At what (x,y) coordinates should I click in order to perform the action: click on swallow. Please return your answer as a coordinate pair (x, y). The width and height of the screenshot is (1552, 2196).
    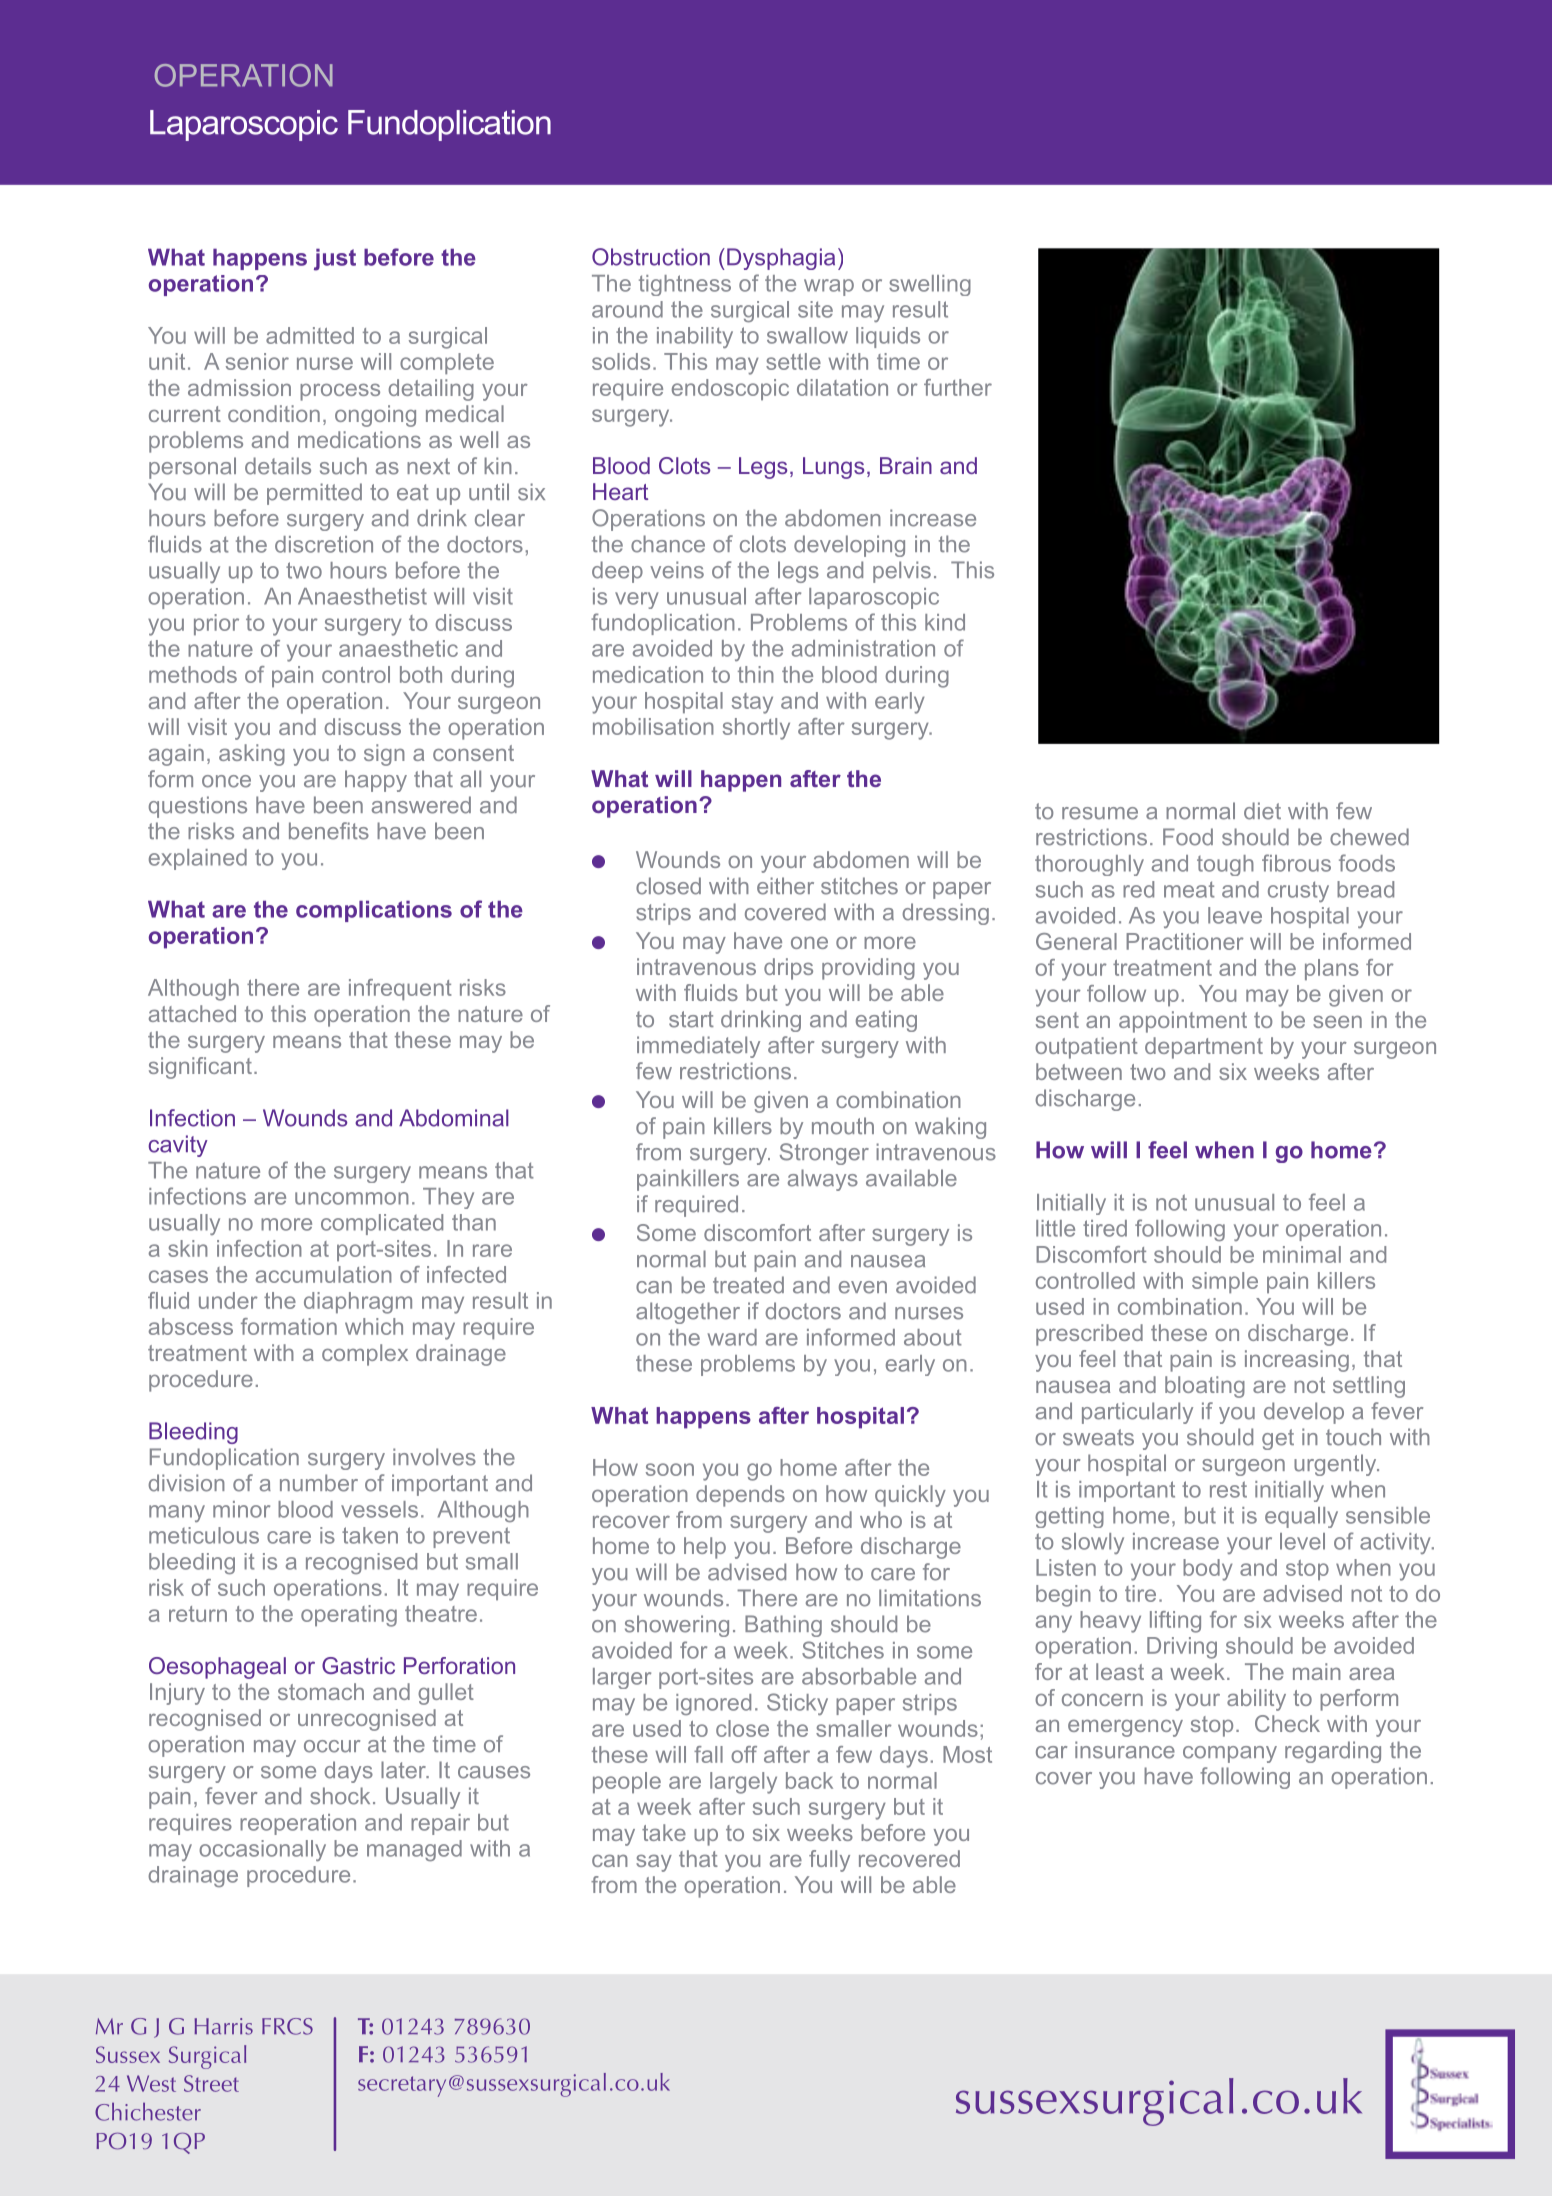
    Looking at the image, I should click on (807, 335).
